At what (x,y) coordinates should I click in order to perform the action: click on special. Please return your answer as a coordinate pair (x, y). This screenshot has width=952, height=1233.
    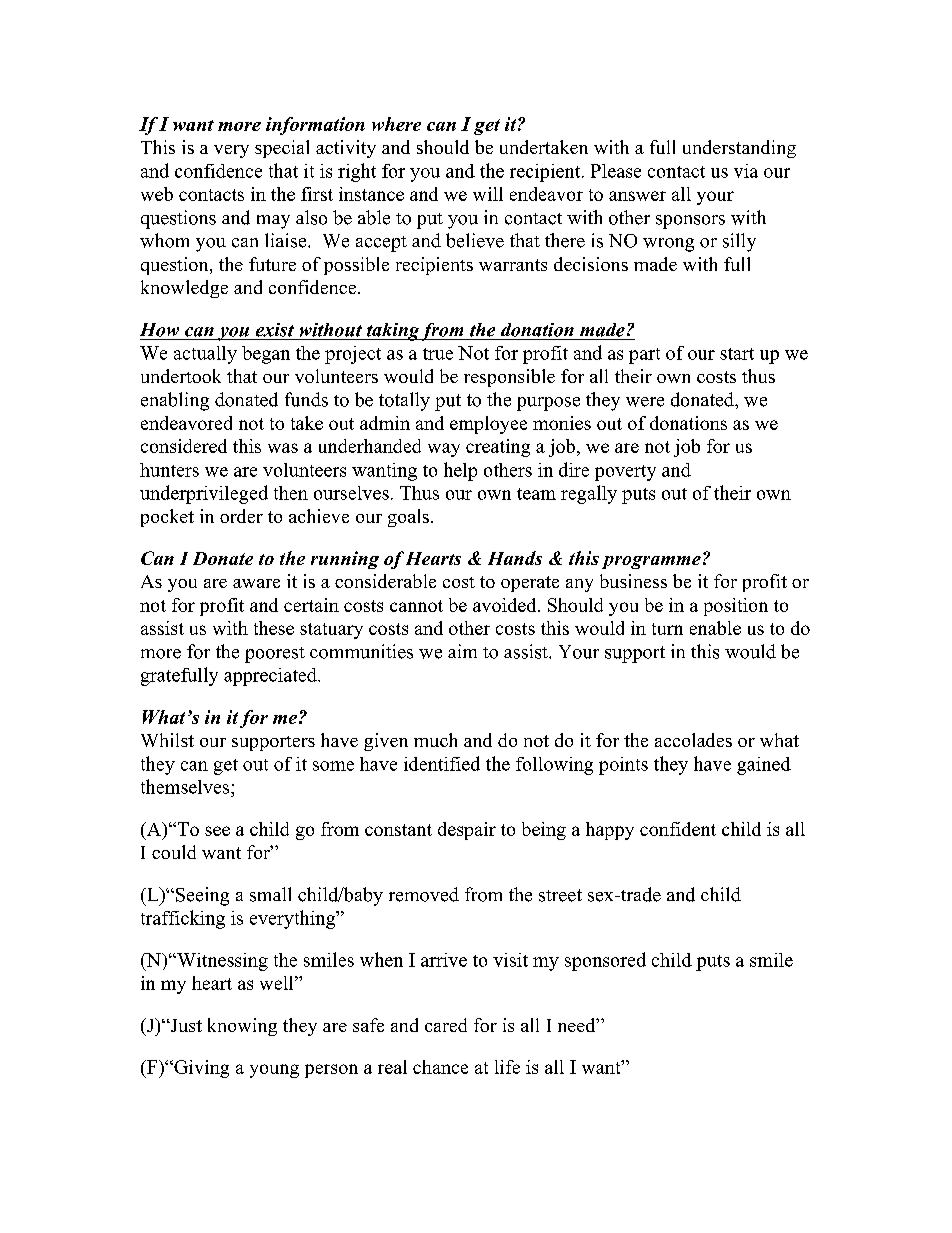
    Looking at the image, I should click on (282, 149).
